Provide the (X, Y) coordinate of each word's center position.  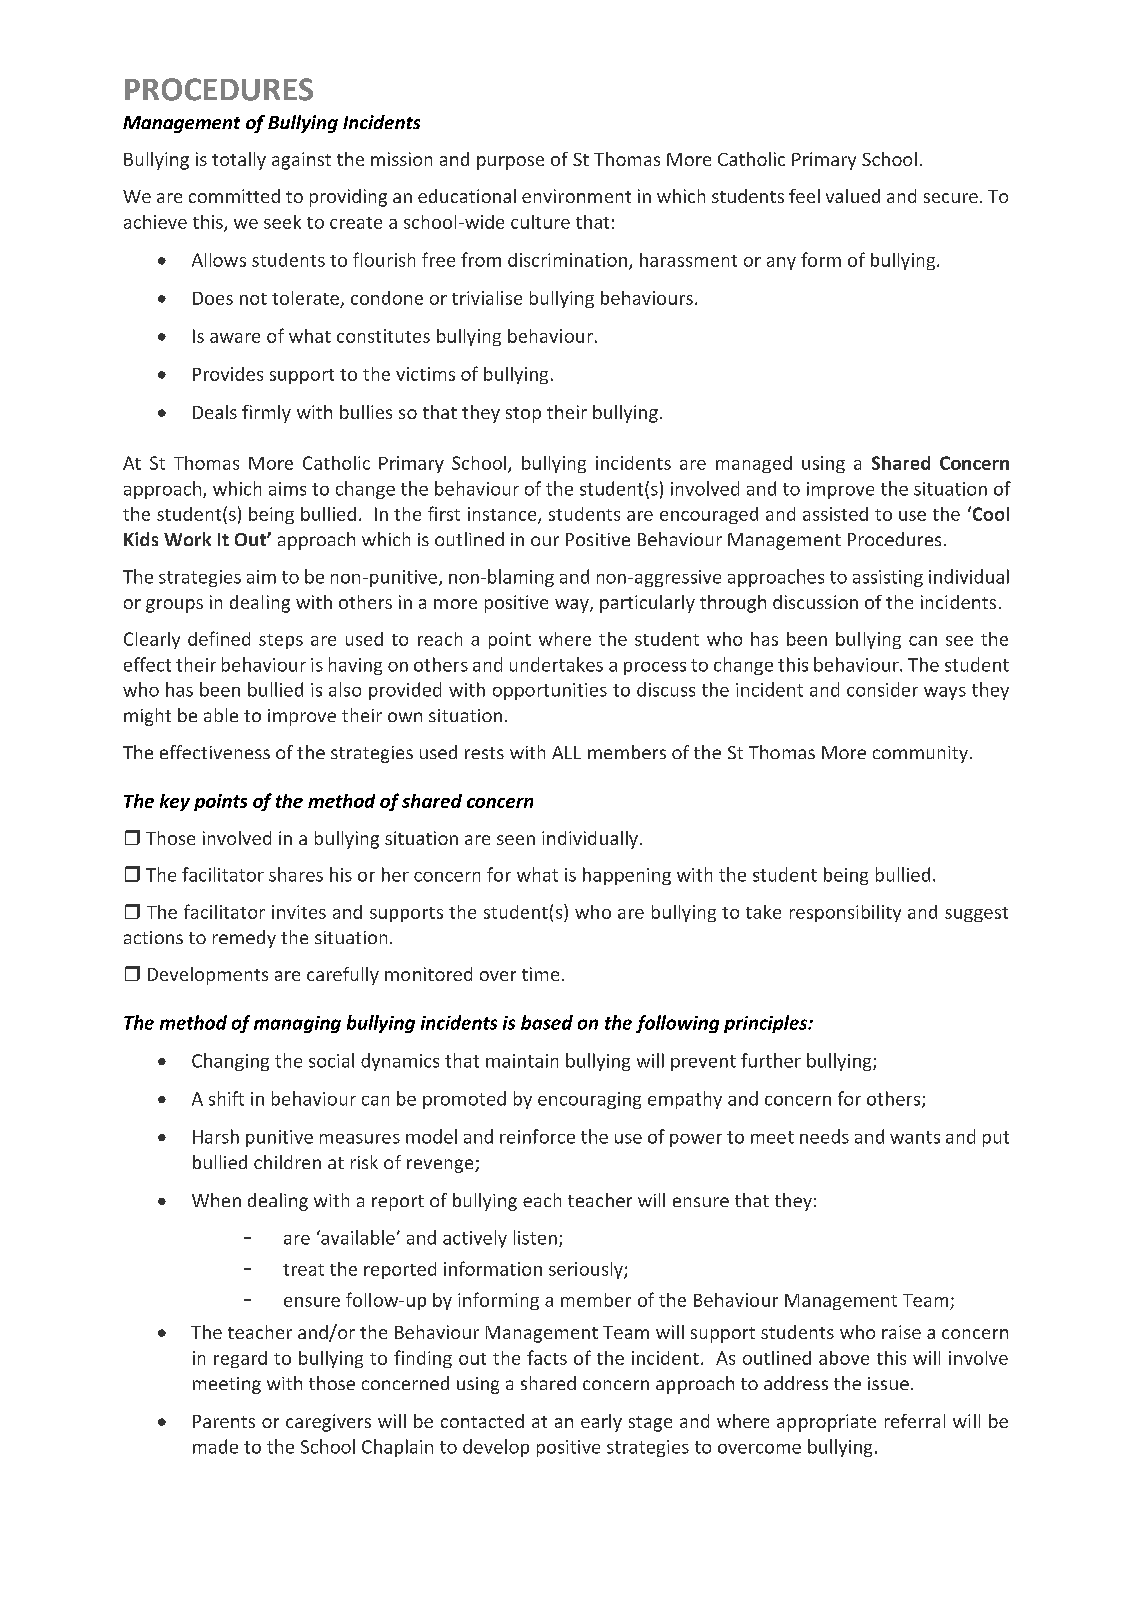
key (175, 802)
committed (234, 196)
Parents (224, 1421)
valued (853, 196)
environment (576, 196)
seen (516, 840)
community (920, 754)
